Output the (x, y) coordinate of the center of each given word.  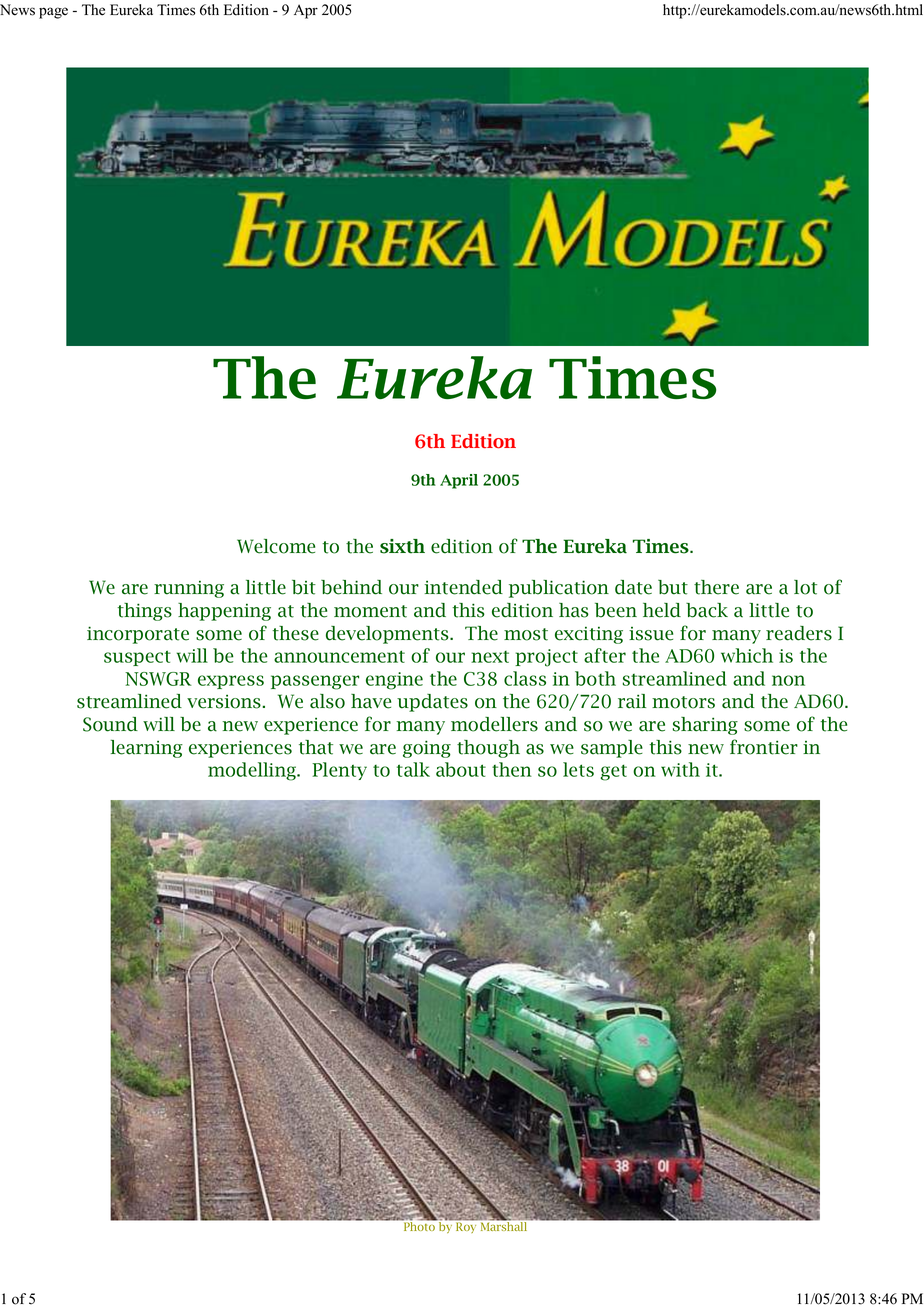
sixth (402, 546)
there (716, 587)
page (53, 13)
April (459, 481)
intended (464, 587)
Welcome (276, 546)
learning (147, 749)
